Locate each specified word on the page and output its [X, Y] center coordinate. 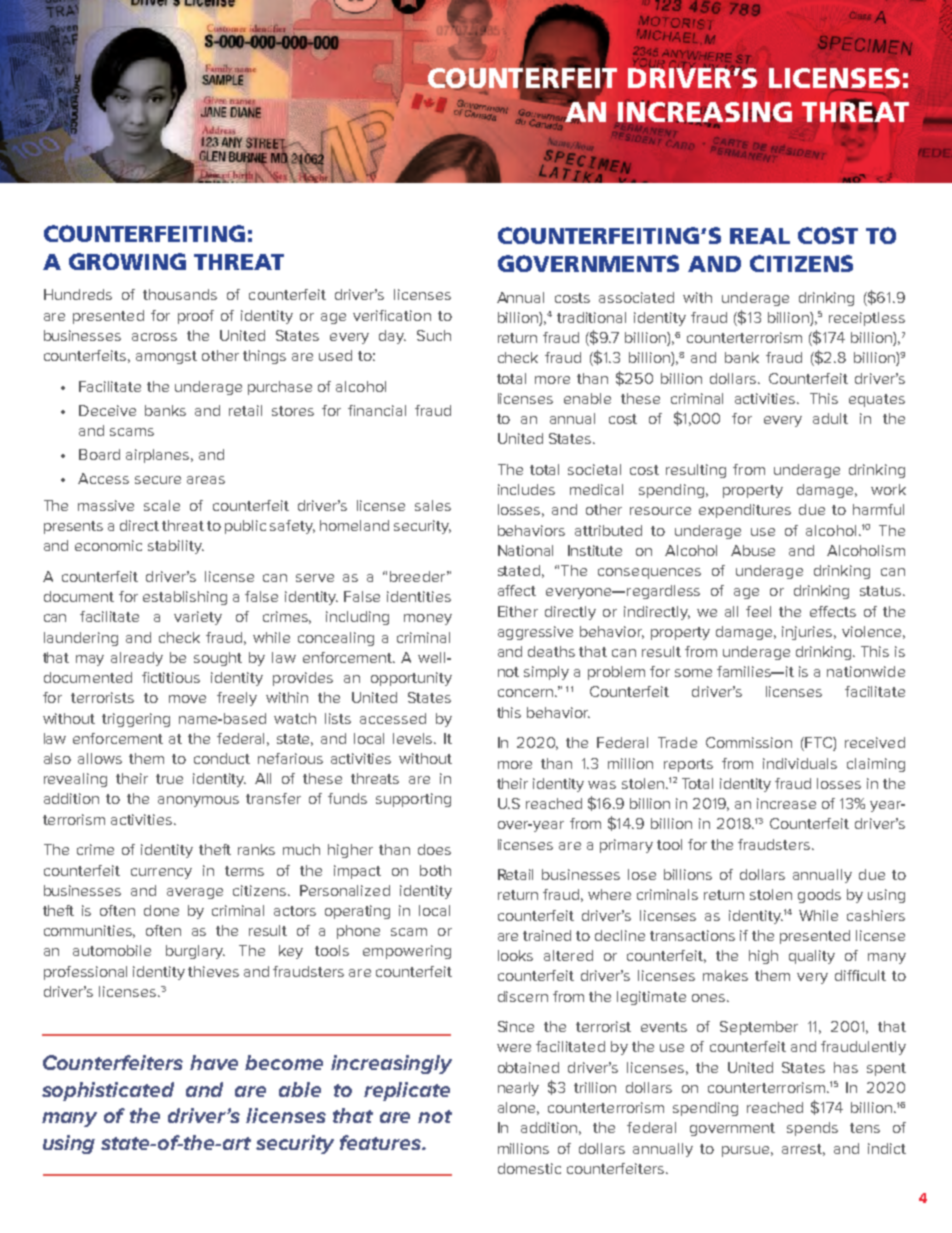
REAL [760, 236]
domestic [529, 1168]
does [434, 849]
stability [176, 547]
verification [392, 315]
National [525, 550]
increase [786, 803]
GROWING [127, 261]
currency [161, 873]
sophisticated [108, 1091]
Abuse [753, 550]
